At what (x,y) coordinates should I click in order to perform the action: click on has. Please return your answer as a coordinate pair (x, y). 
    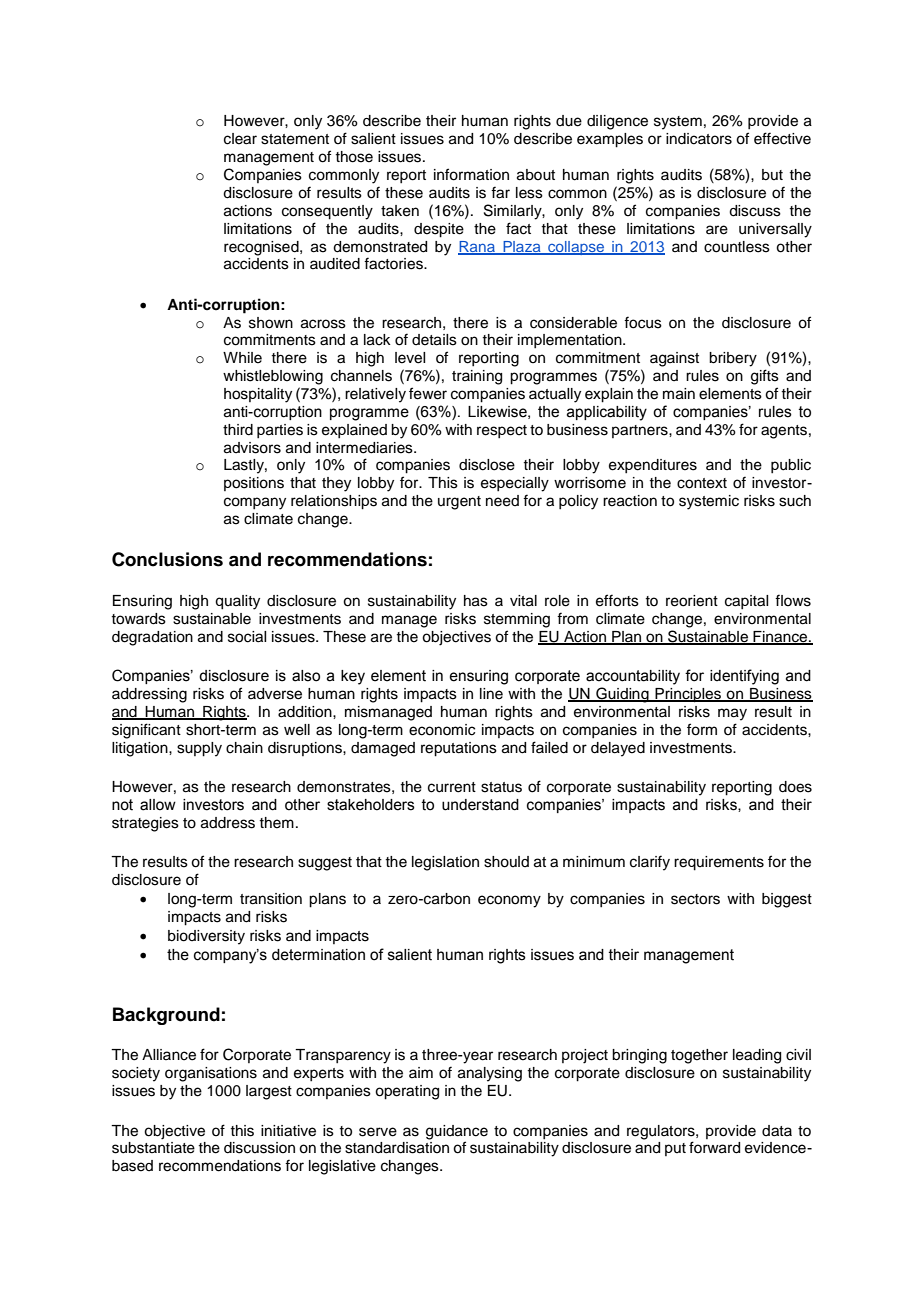
    Looking at the image, I should click on (476, 601).
